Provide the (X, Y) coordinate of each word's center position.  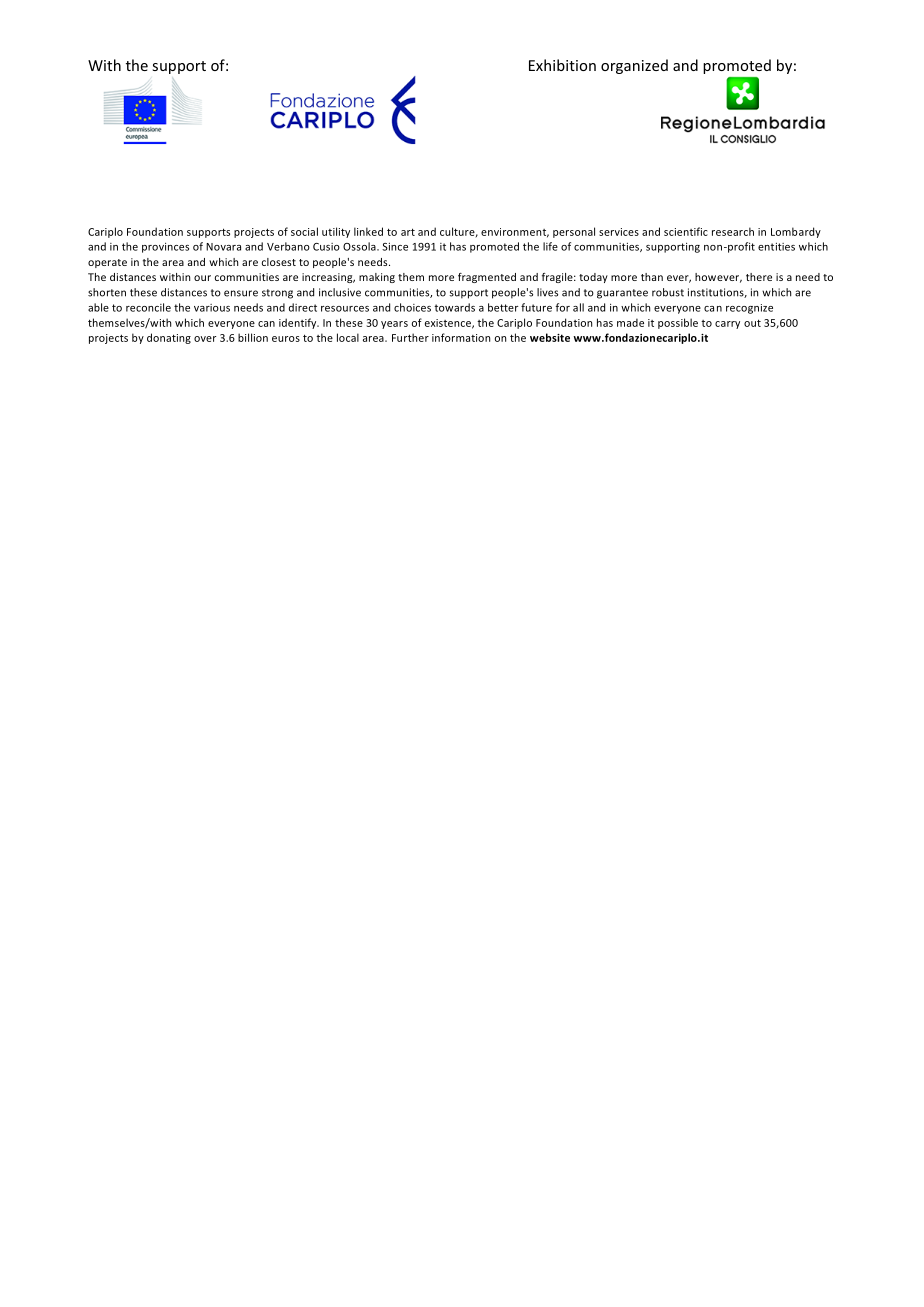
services (619, 232)
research (733, 231)
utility (336, 232)
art (408, 232)
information (461, 337)
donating (169, 338)
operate (107, 263)
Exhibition (562, 65)
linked (368, 231)
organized (634, 66)
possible (678, 323)
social (304, 231)
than (652, 277)
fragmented (487, 278)
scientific (686, 231)
